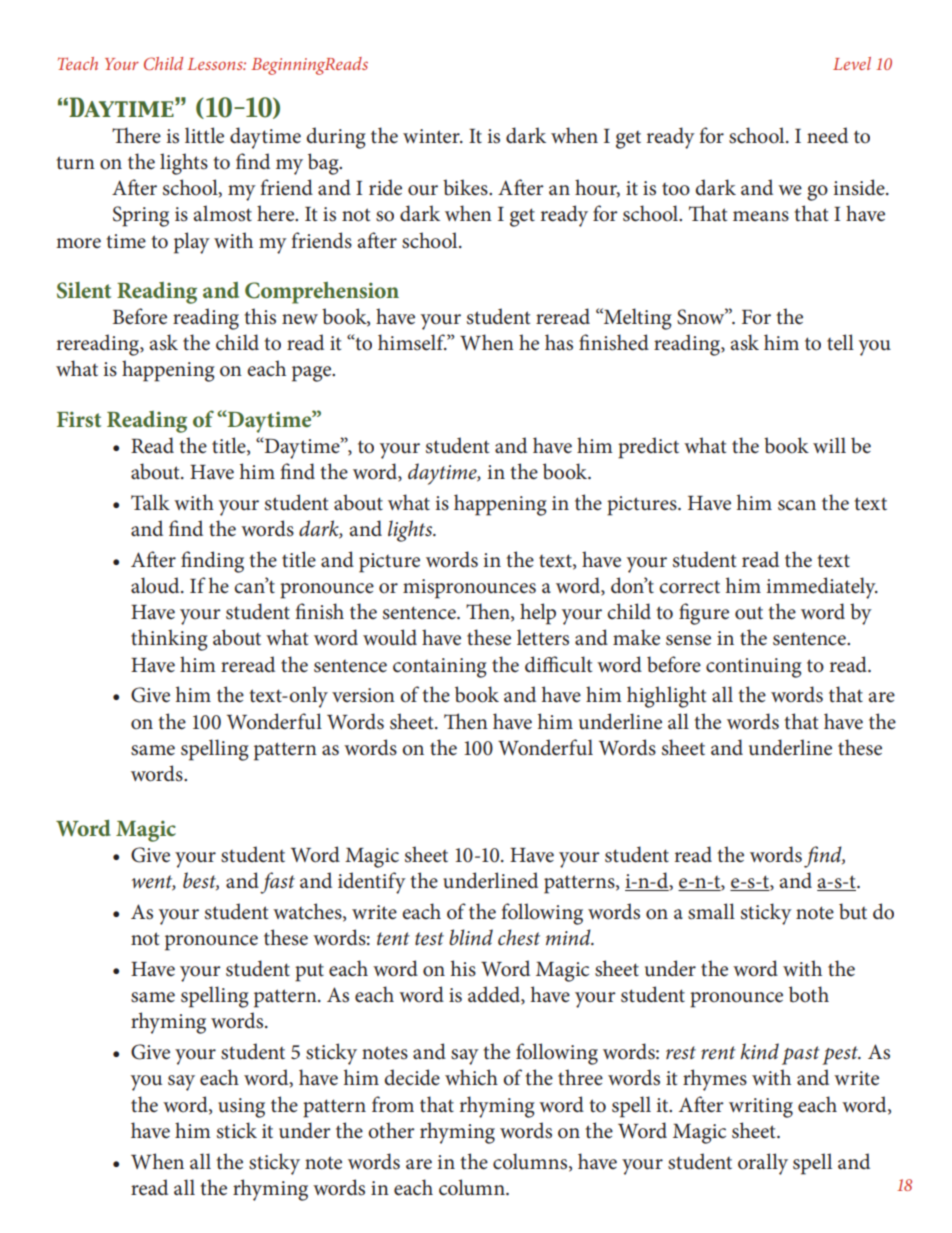 The width and height of the image is (952, 1233). I want to click on tell, so click(840, 342).
